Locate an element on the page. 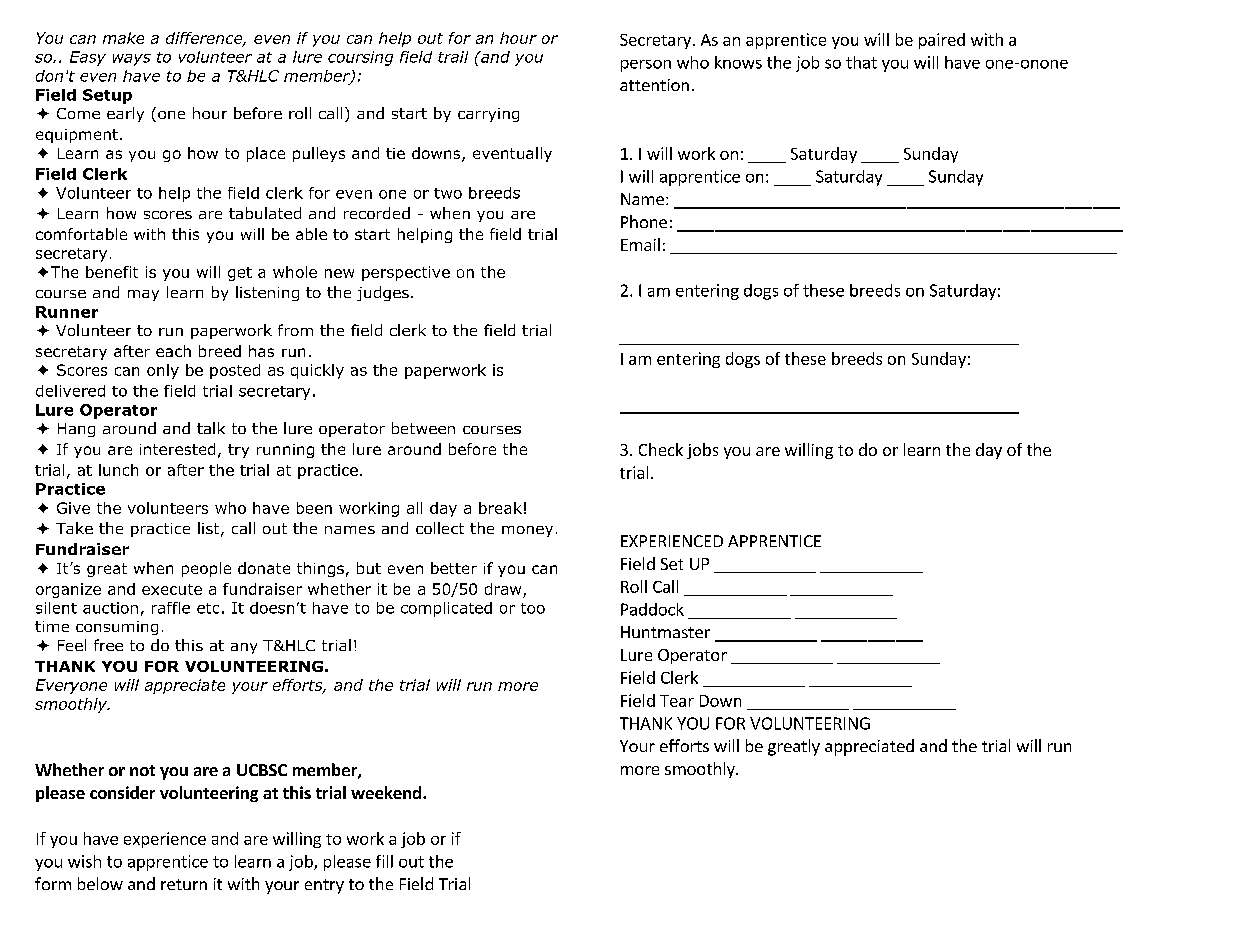  ways is located at coordinates (132, 60).
